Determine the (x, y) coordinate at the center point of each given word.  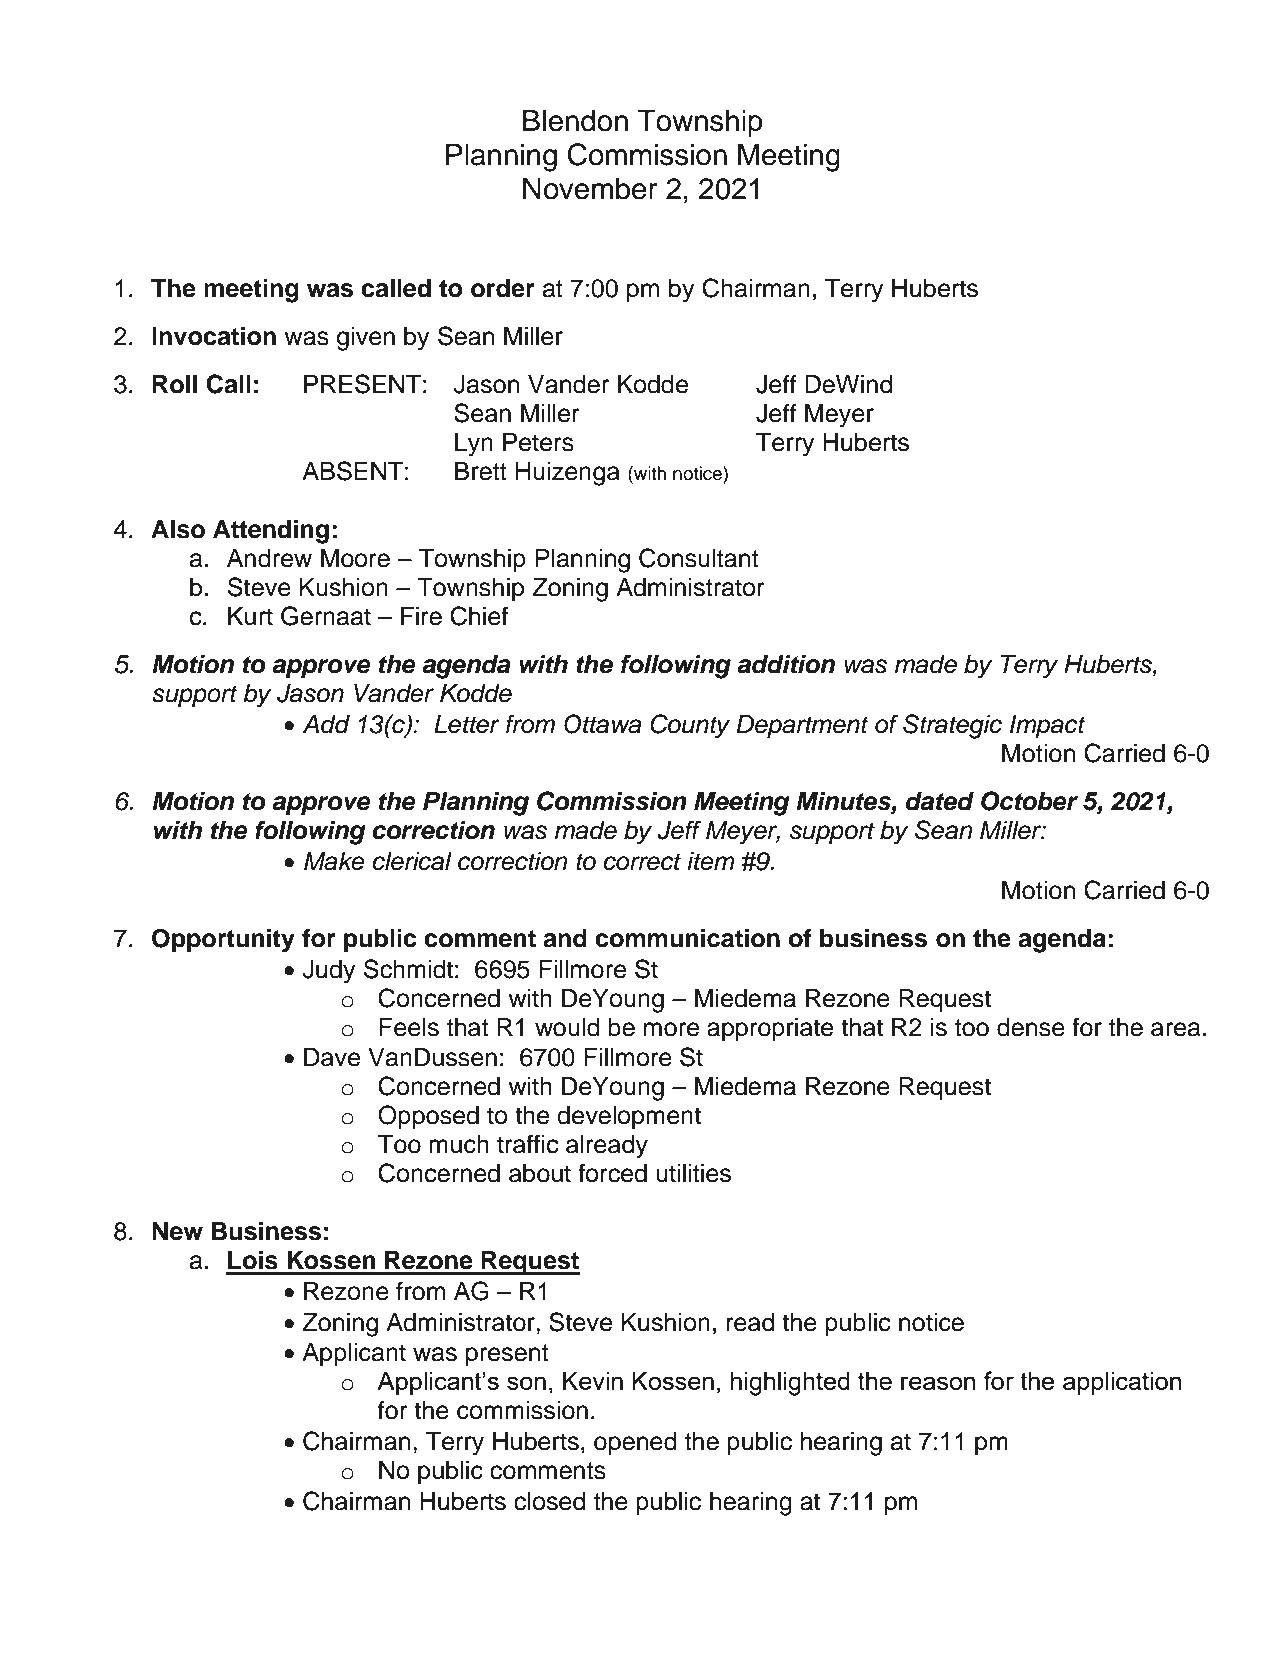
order (503, 288)
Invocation (214, 336)
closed (549, 1501)
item (711, 861)
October (1029, 801)
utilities (693, 1173)
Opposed (428, 1117)
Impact (1048, 727)
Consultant (699, 558)
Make (334, 861)
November (590, 188)
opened (635, 1444)
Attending (271, 531)
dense (1031, 1027)
